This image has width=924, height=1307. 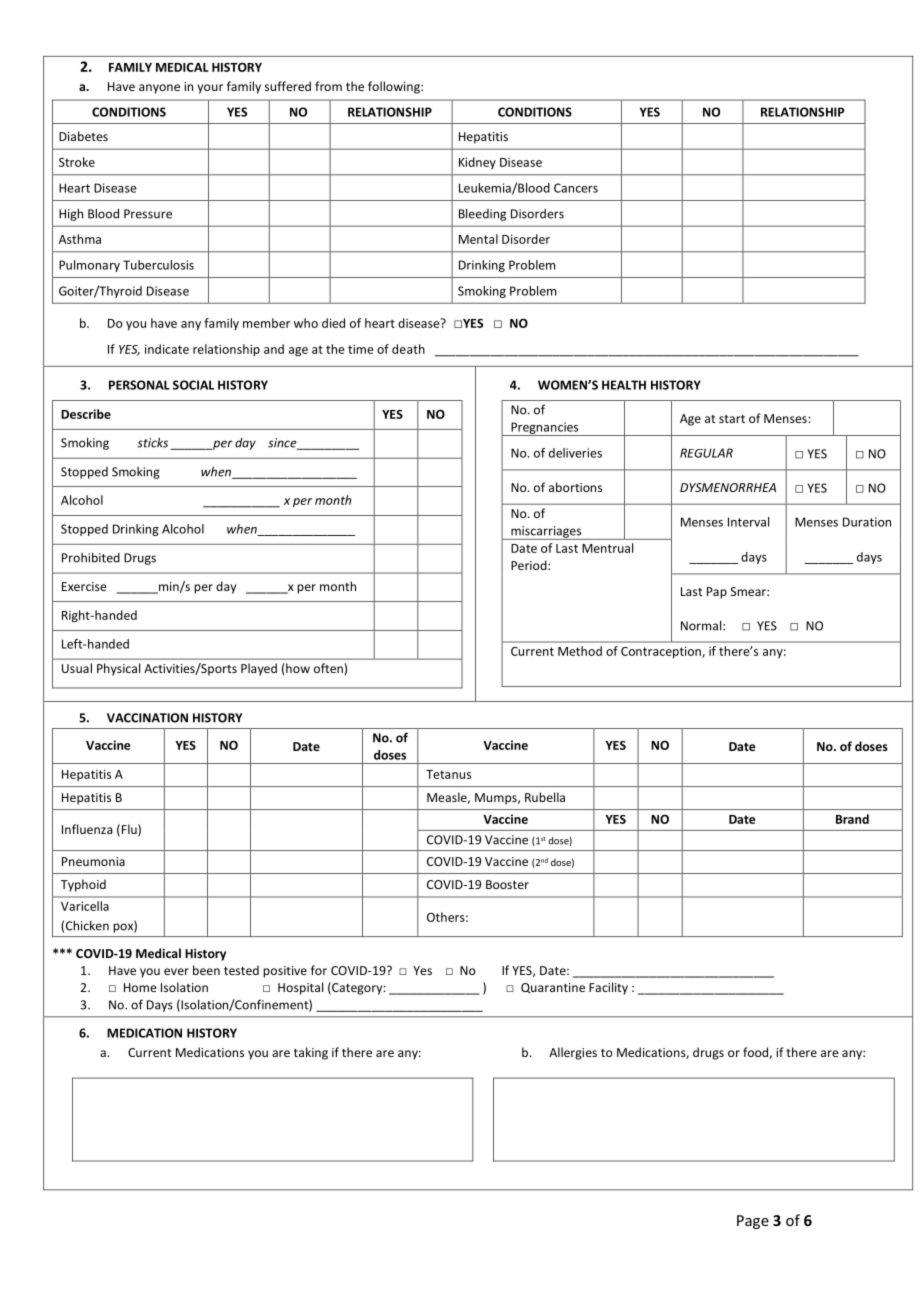 I want to click on taking, so click(x=311, y=1053).
